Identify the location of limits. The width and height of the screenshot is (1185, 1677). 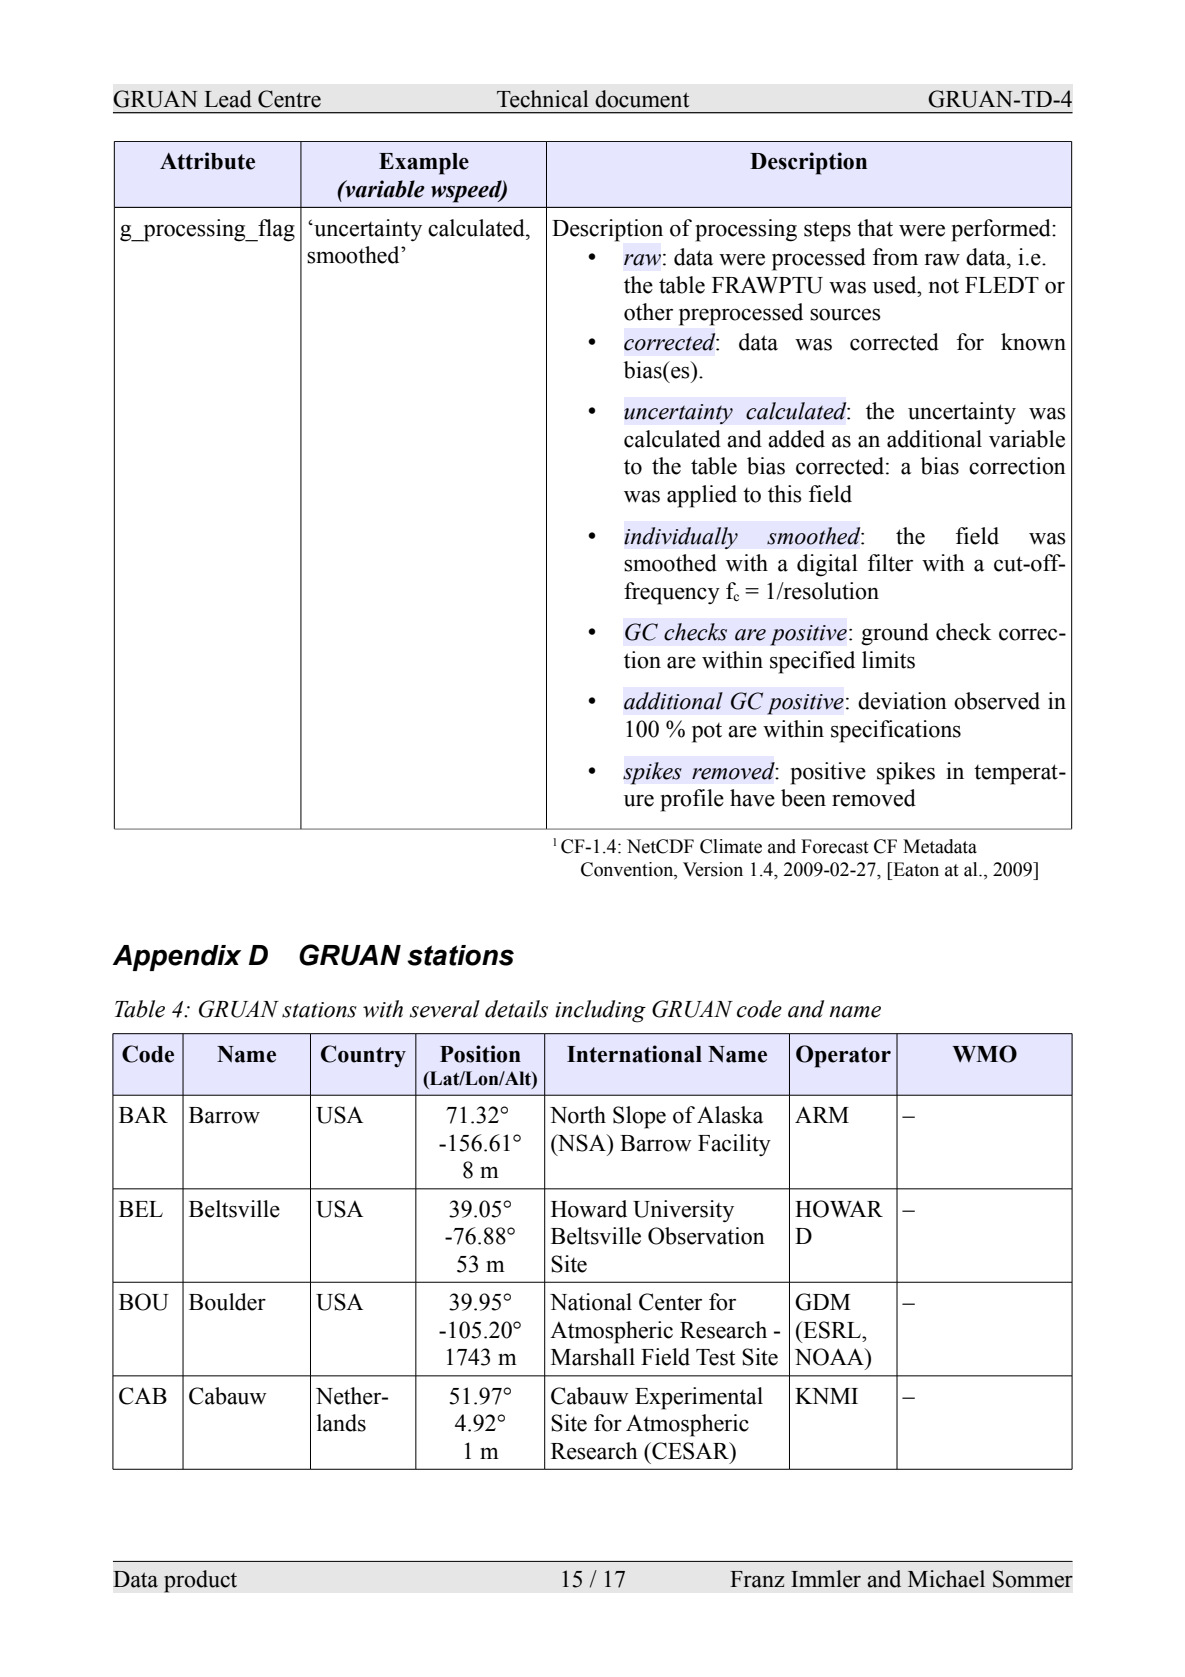
(888, 660).
